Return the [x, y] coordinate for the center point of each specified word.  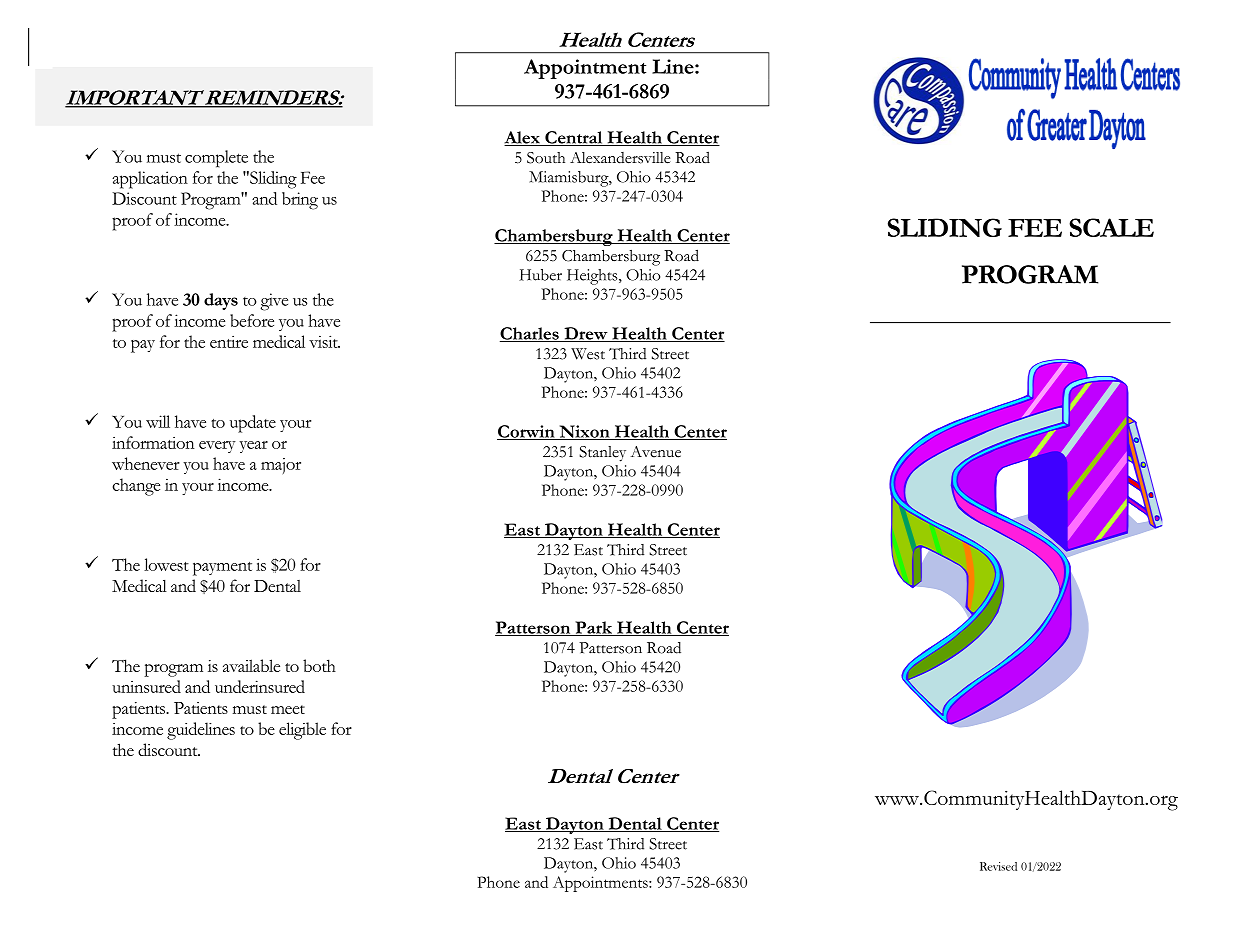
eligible [302, 731]
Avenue [656, 452]
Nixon [584, 432]
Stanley [602, 454]
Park [594, 628]
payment [222, 569]
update [253, 424]
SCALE [1111, 227]
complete [216, 159]
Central [574, 138]
